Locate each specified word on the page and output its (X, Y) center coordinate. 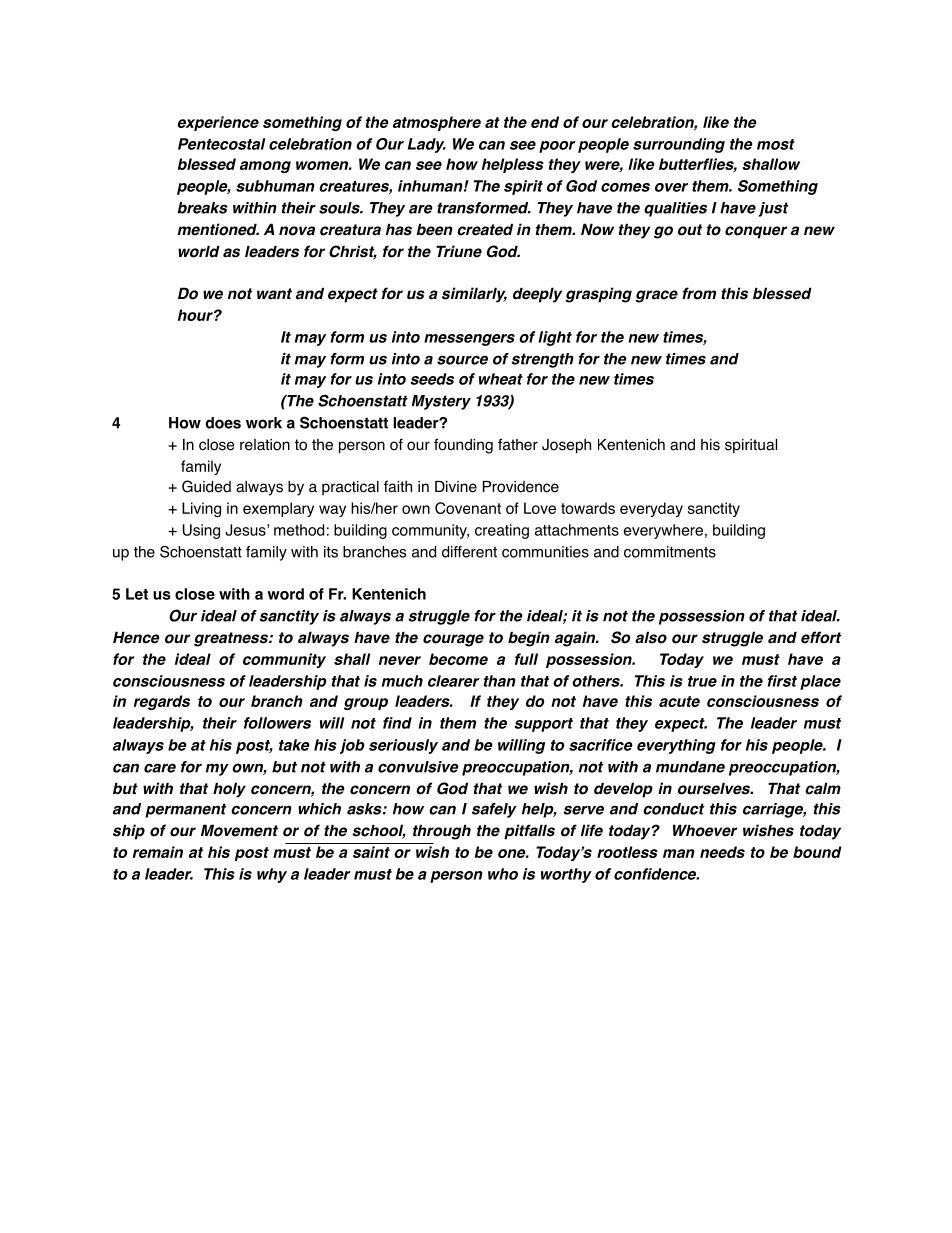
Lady (427, 145)
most (776, 144)
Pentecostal (221, 144)
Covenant (468, 508)
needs (722, 852)
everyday (651, 509)
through (442, 832)
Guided (206, 486)
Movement (239, 830)
